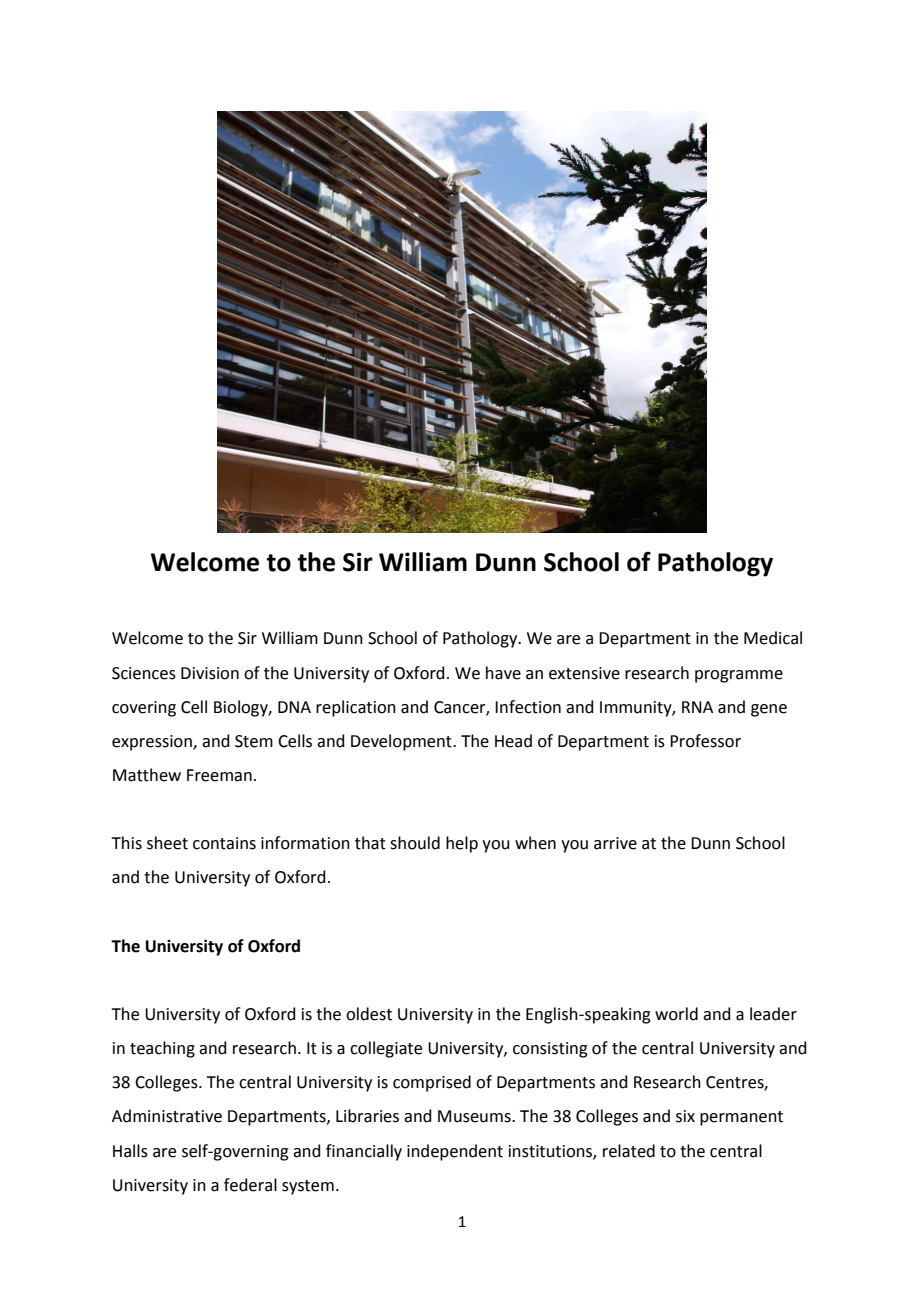  What do you see at coordinates (224, 843) in the screenshot?
I see `contains` at bounding box center [224, 843].
